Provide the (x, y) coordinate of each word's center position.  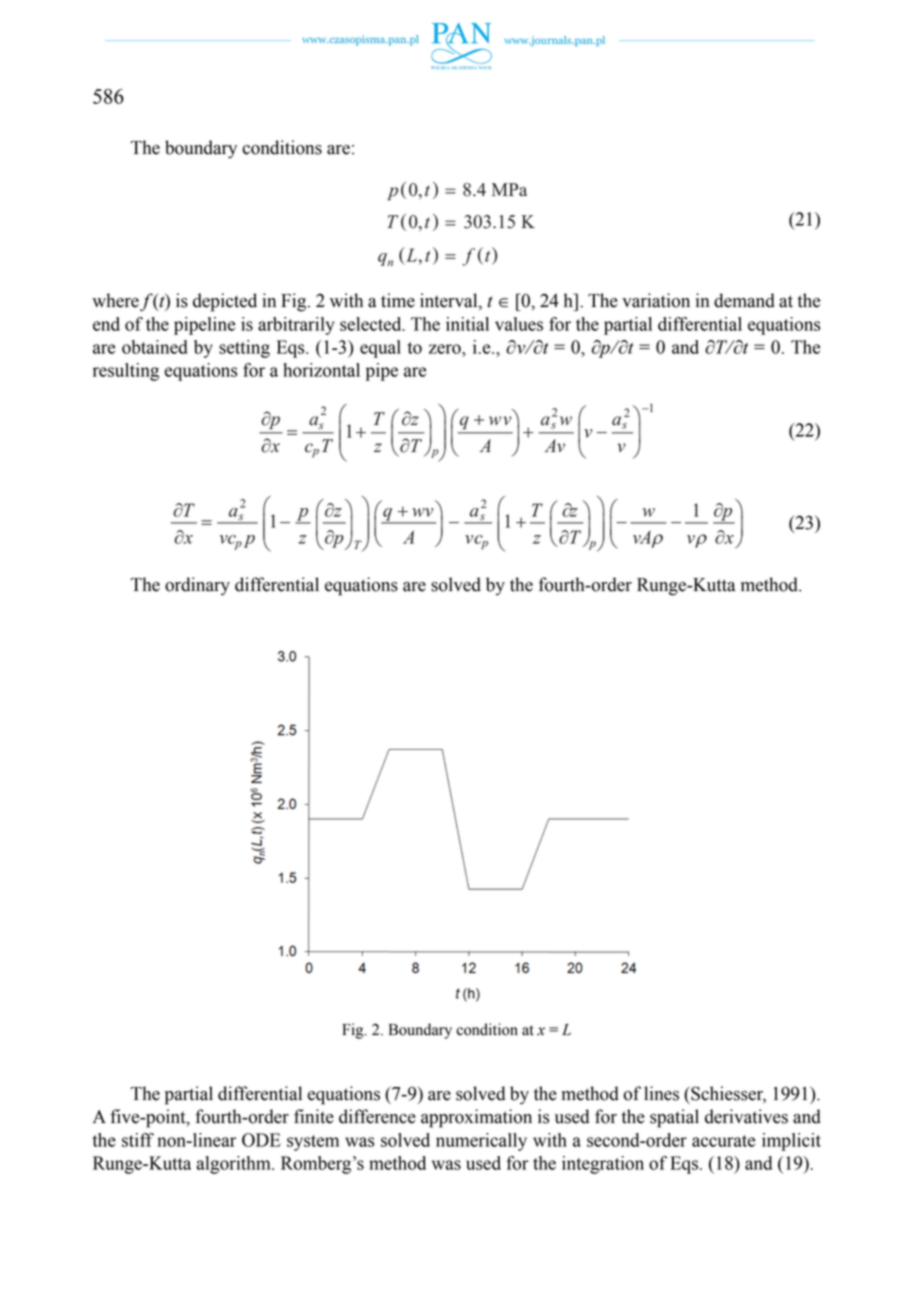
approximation (476, 1118)
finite (314, 1116)
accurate (723, 1141)
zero (446, 349)
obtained (155, 347)
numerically (481, 1142)
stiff (138, 1140)
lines (661, 1093)
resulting (126, 372)
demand (744, 300)
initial (467, 324)
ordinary (197, 586)
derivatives (746, 1116)
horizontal (321, 370)
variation (656, 300)
